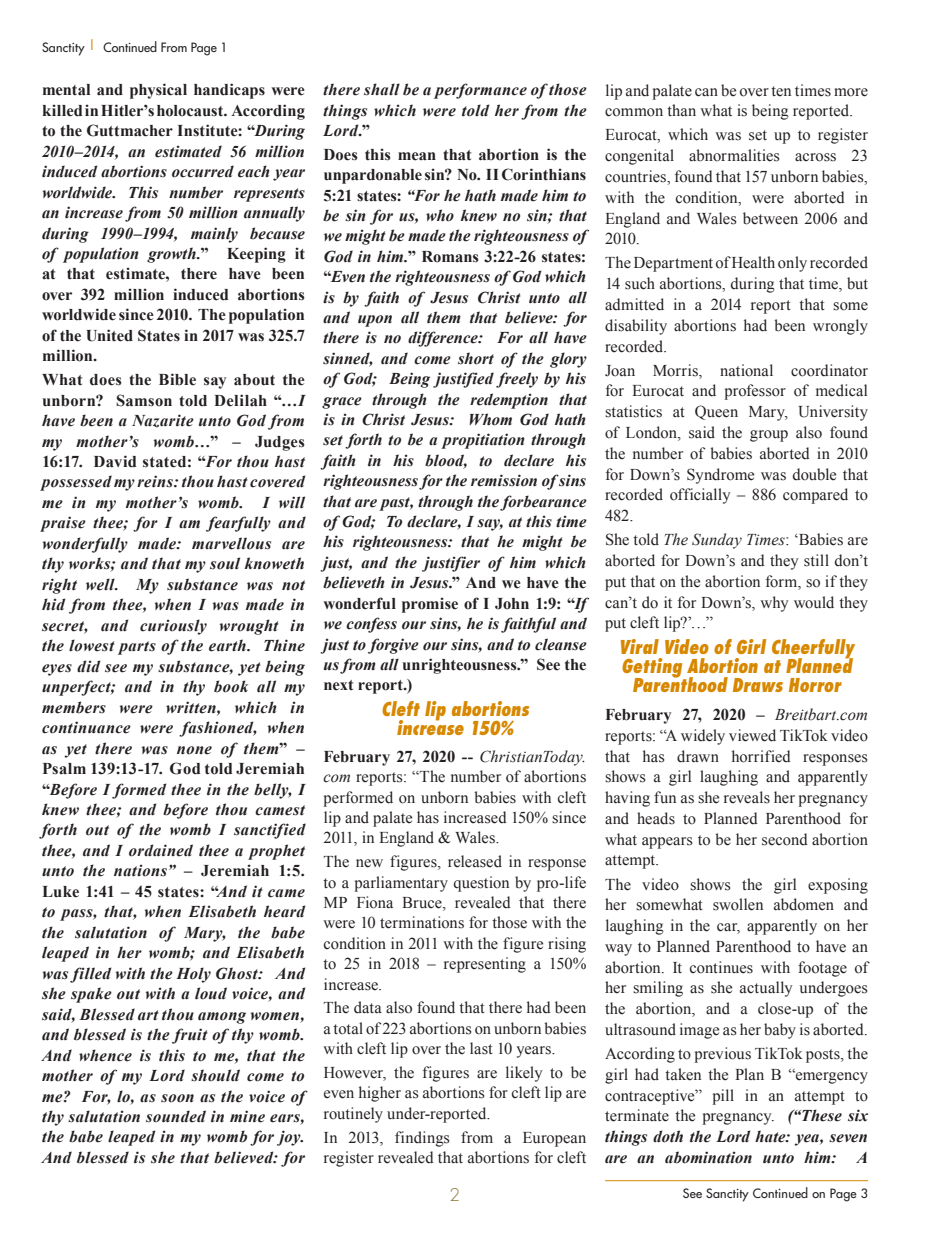  I want to click on national, so click(746, 370).
